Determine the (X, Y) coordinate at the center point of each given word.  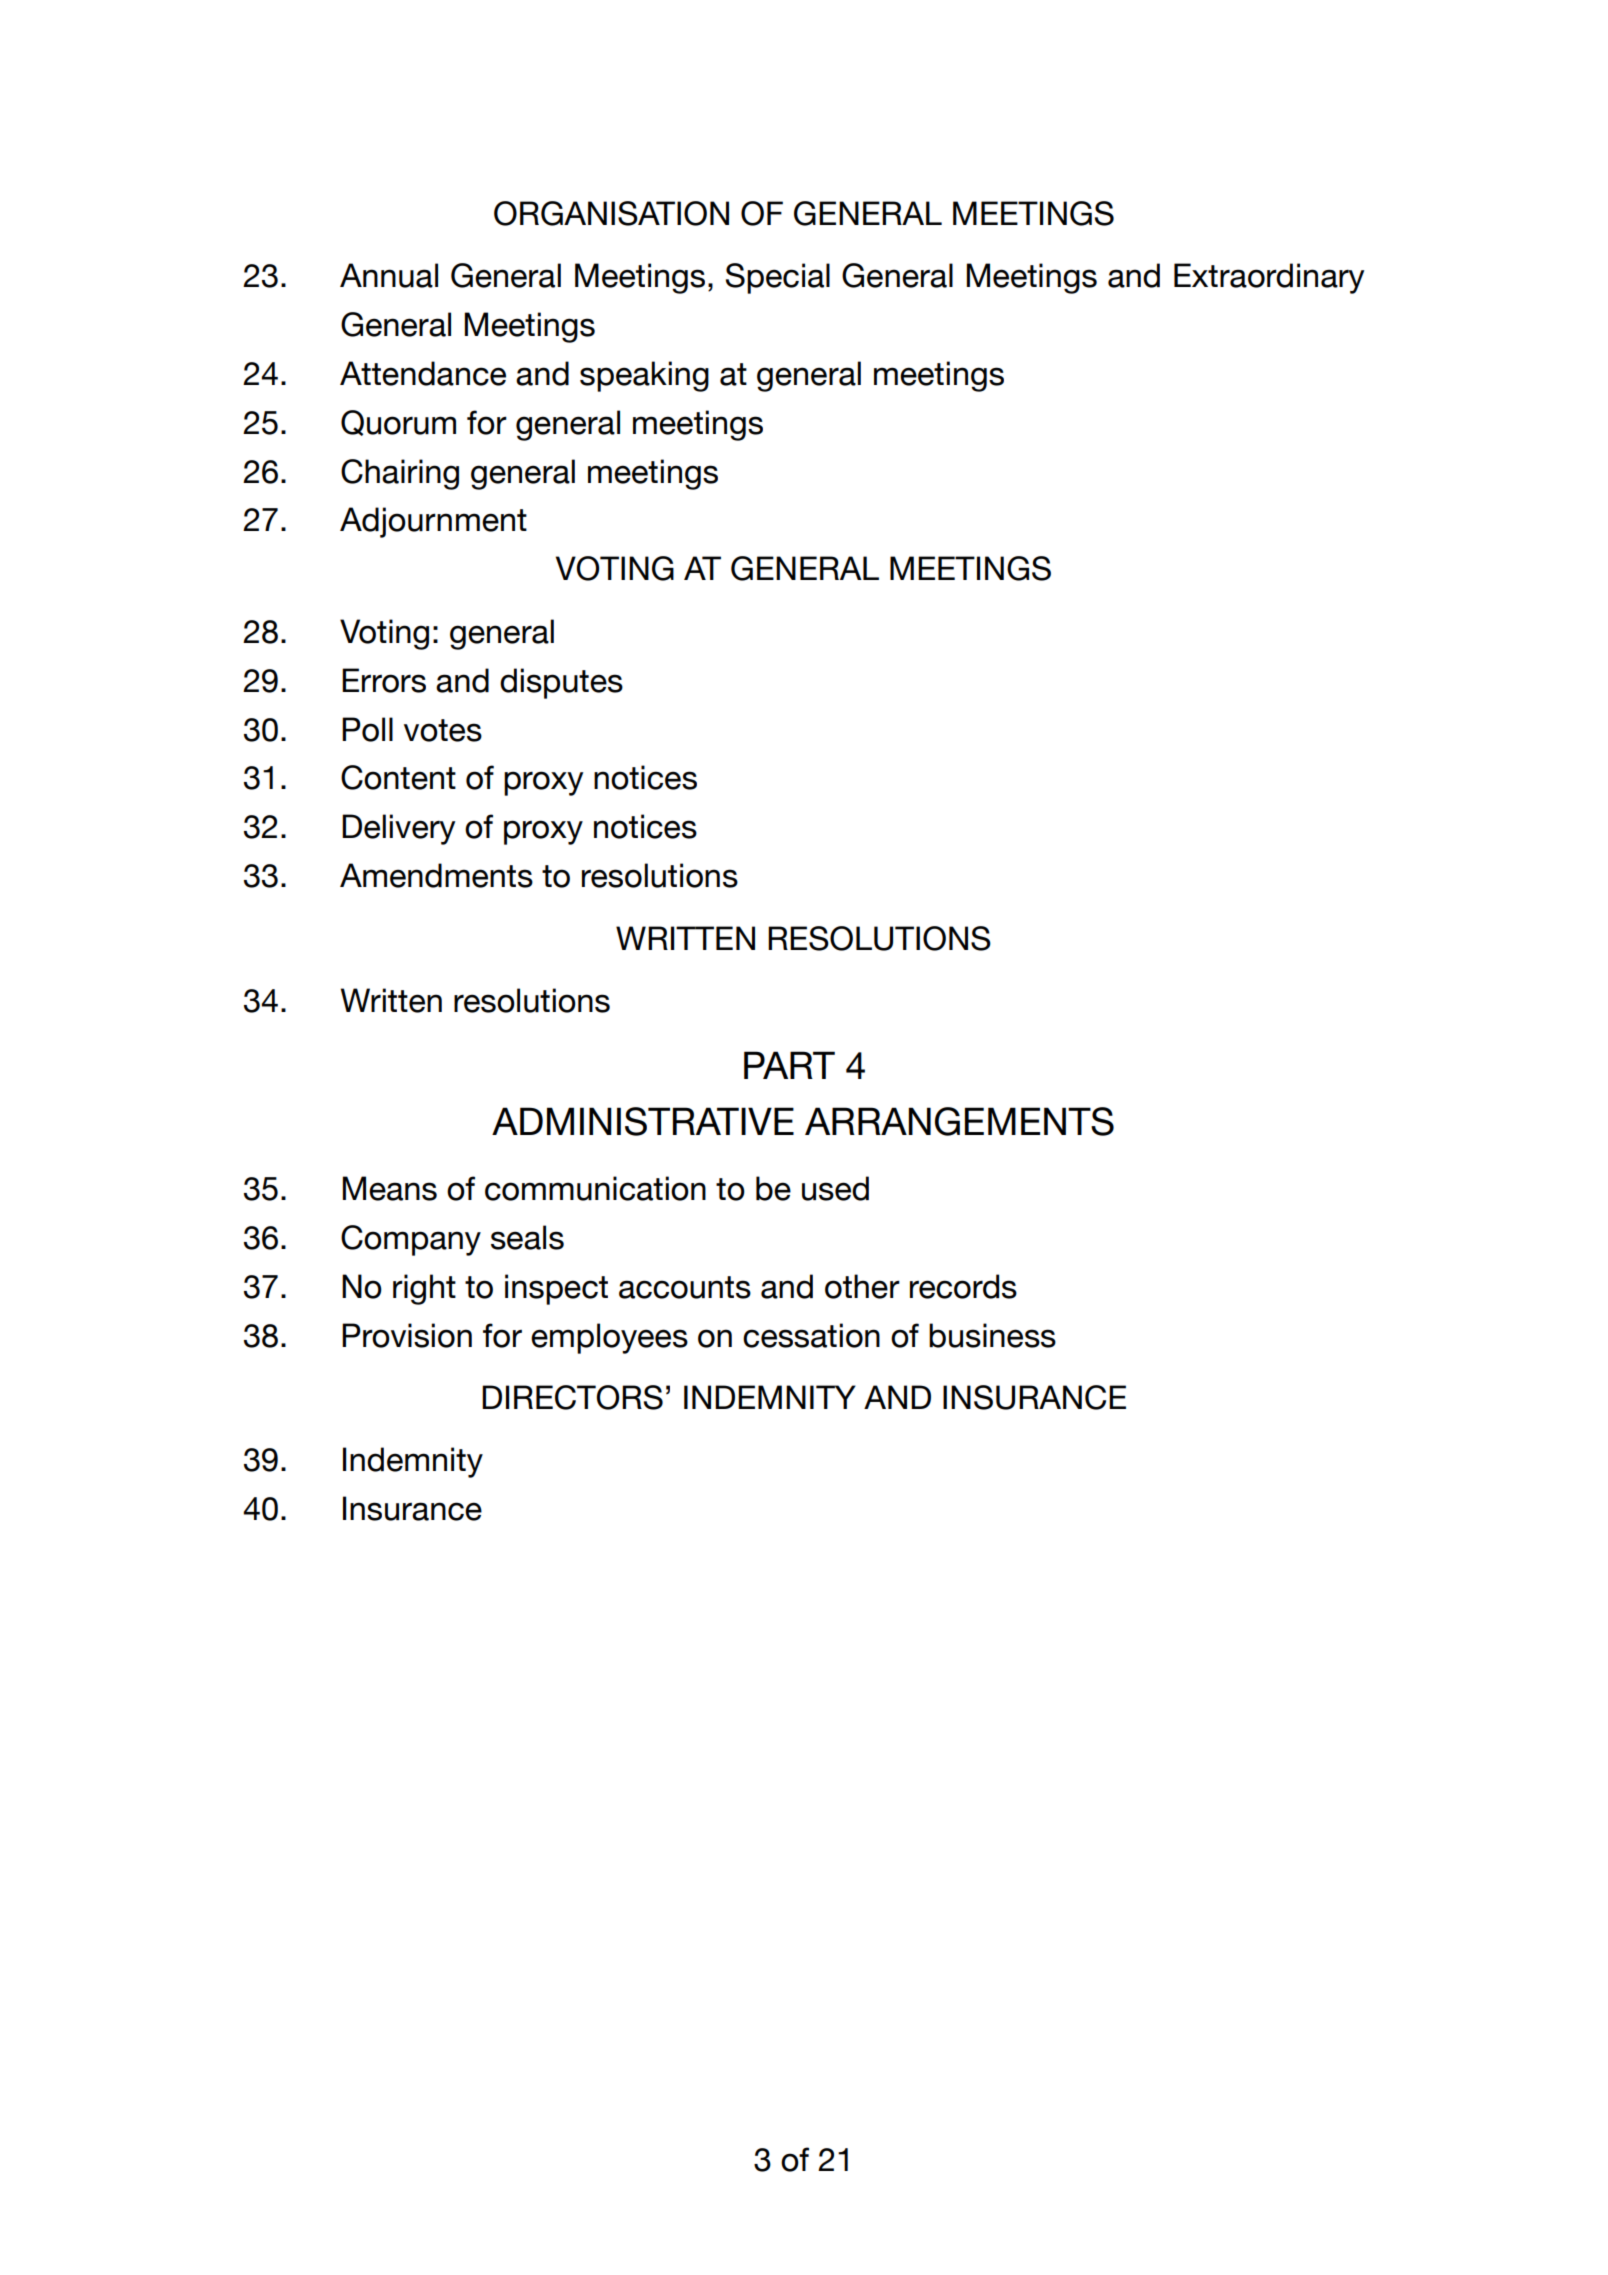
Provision (407, 1335)
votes (443, 730)
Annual (389, 275)
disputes (561, 683)
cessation (811, 1335)
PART (789, 1065)
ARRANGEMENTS (959, 1121)
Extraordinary (1269, 278)
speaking (644, 376)
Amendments (436, 875)
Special (778, 278)
